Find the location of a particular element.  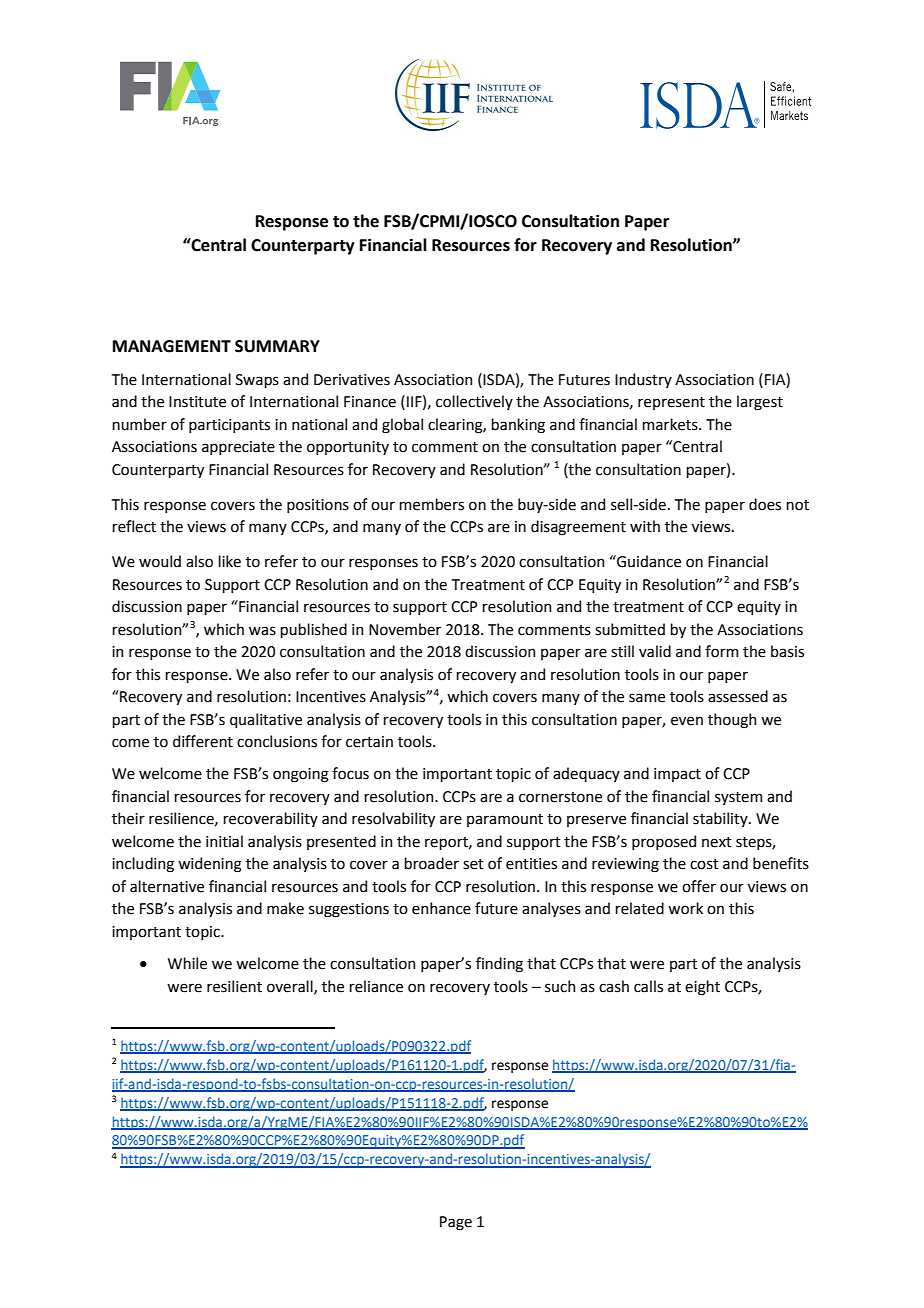

Institute is located at coordinates (197, 402).
